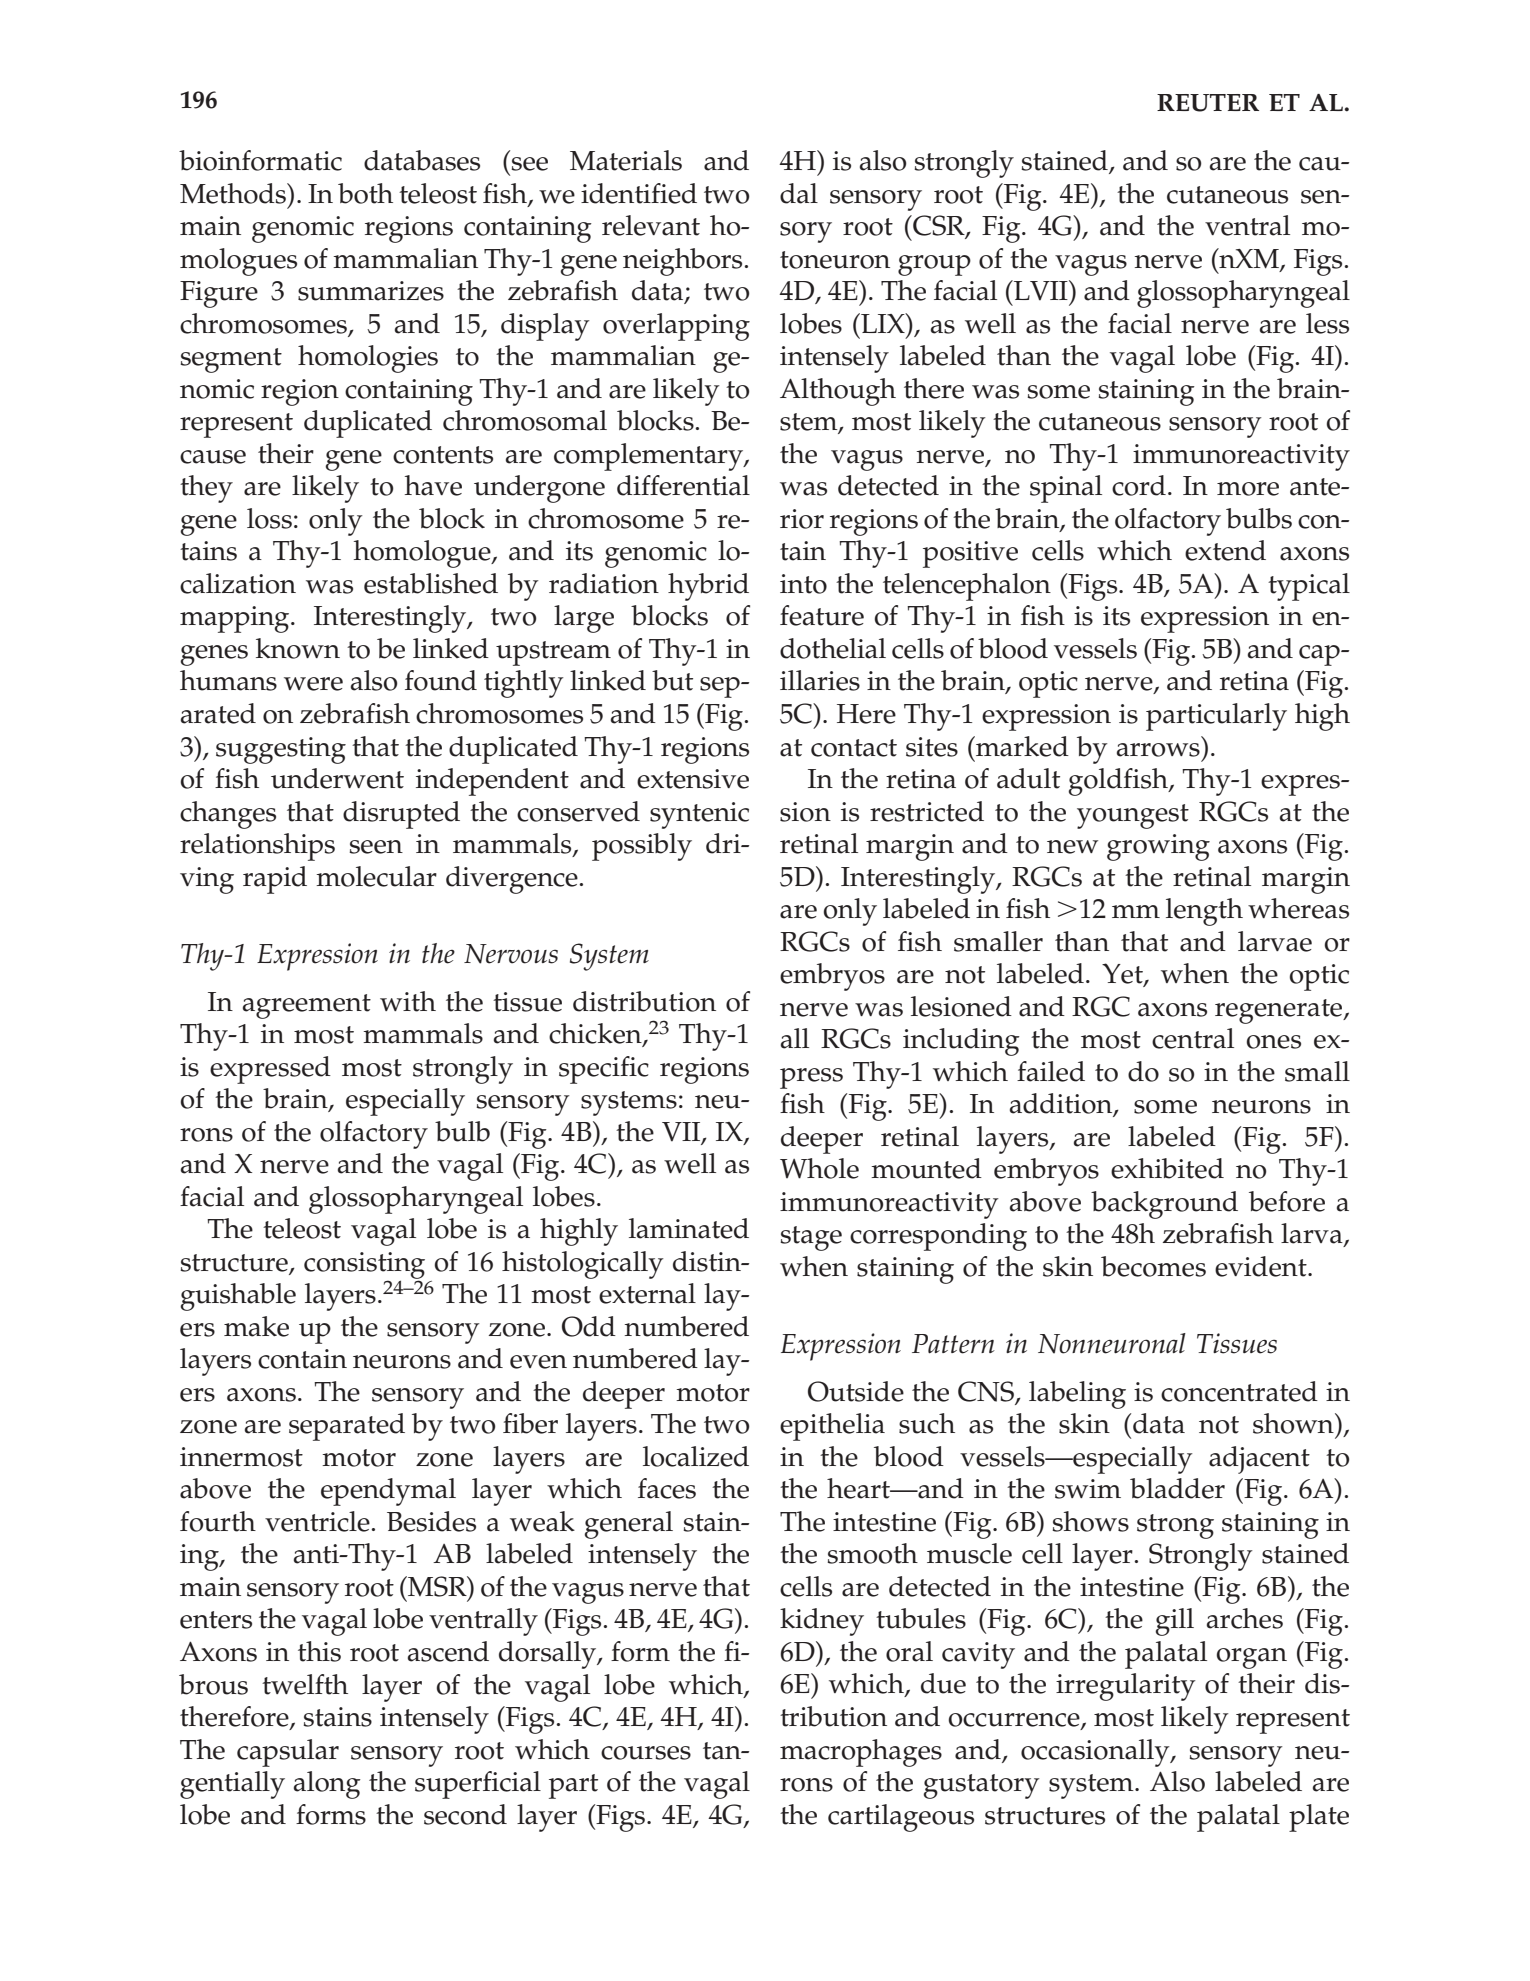 Image resolution: width=1530 pixels, height=1981 pixels. I want to click on both, so click(365, 193).
